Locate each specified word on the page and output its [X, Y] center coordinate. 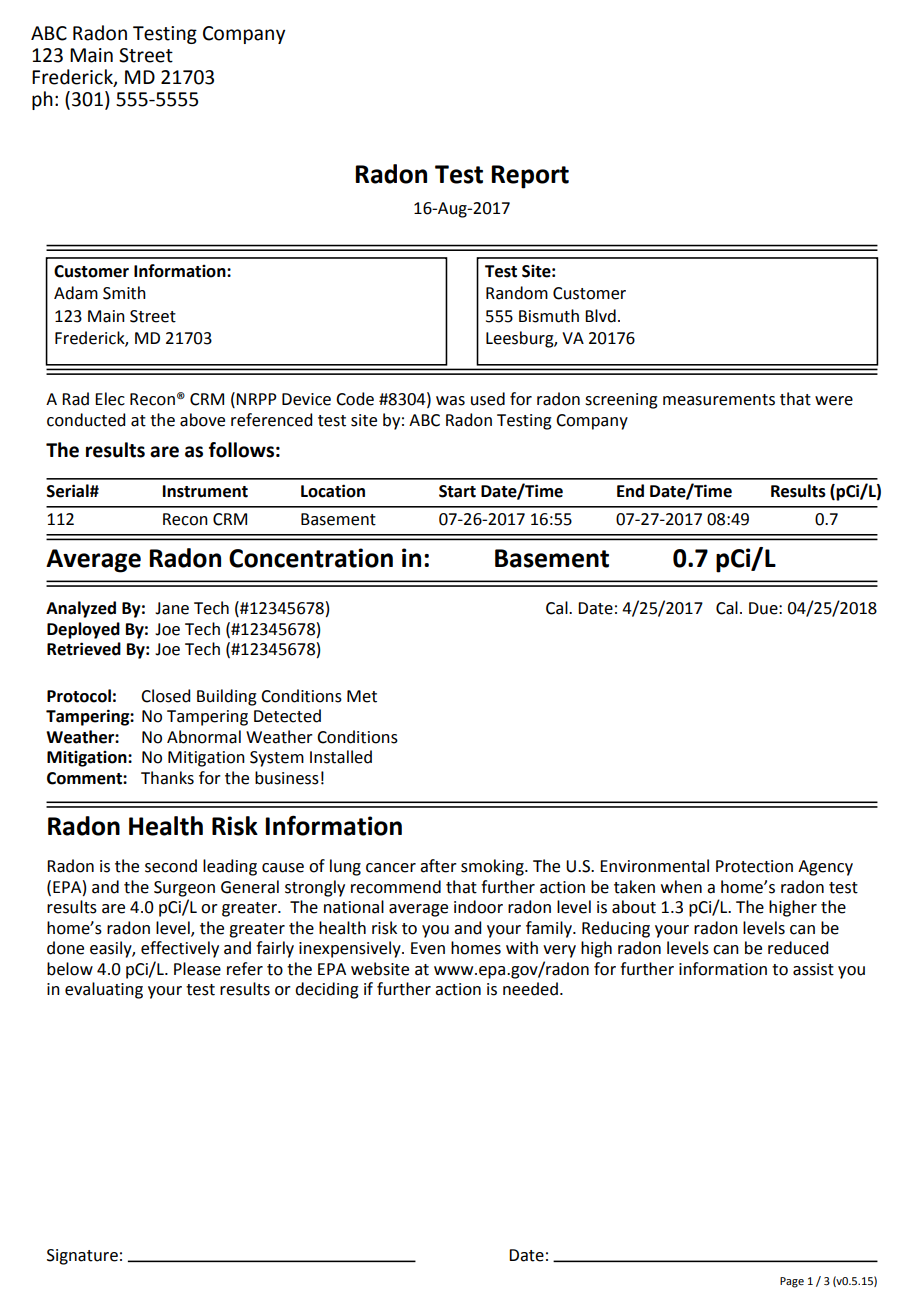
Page [792, 1282]
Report [530, 177]
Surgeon [184, 889]
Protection [754, 866]
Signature [82, 1257]
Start [457, 491]
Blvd [600, 316]
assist [813, 969]
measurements [719, 400]
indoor [478, 907]
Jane [172, 608]
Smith [124, 293]
